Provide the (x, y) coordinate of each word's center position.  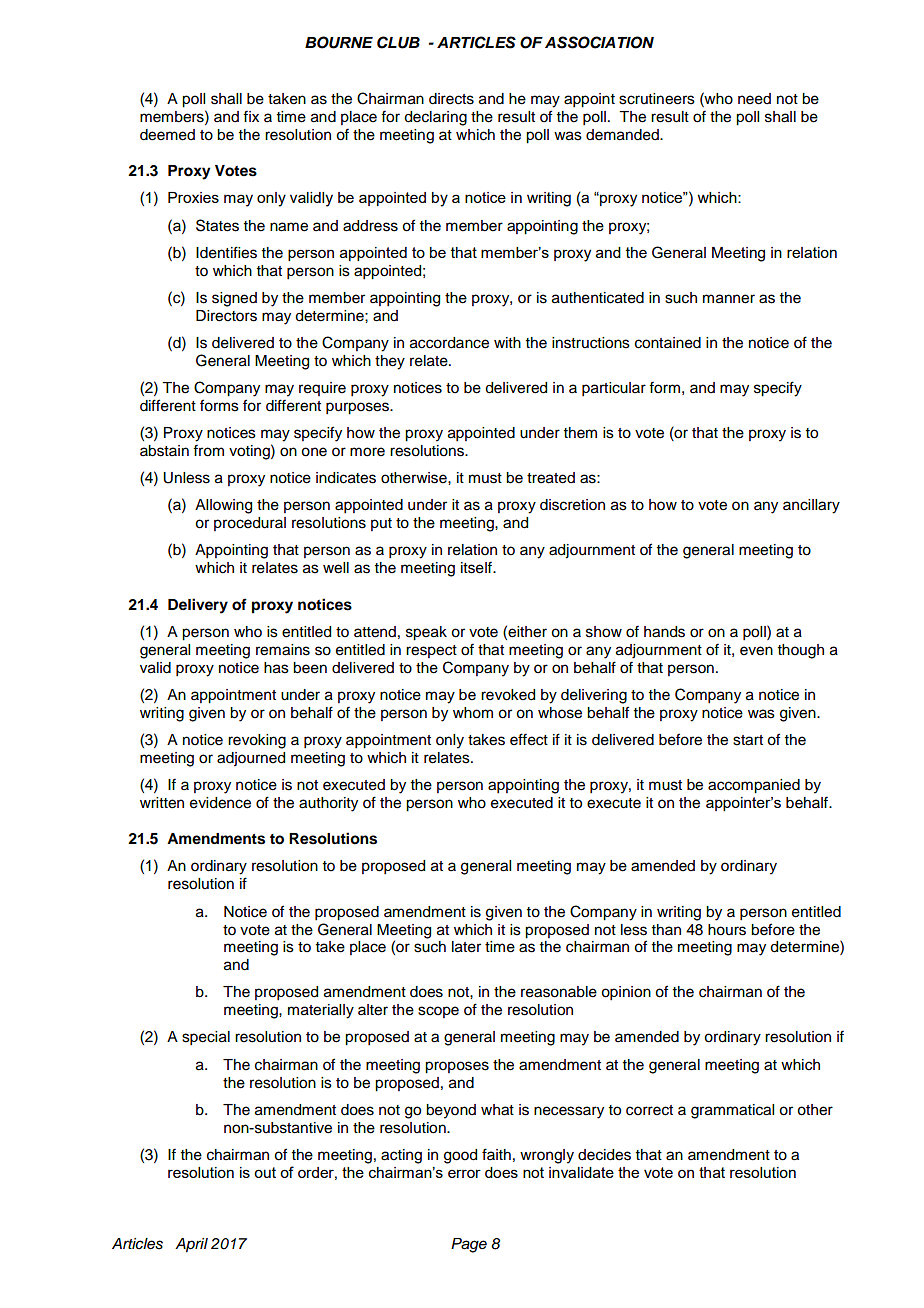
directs (451, 99)
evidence (220, 803)
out (265, 1172)
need (754, 99)
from (208, 450)
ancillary (811, 506)
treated (551, 478)
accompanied (754, 786)
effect (529, 739)
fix (251, 116)
